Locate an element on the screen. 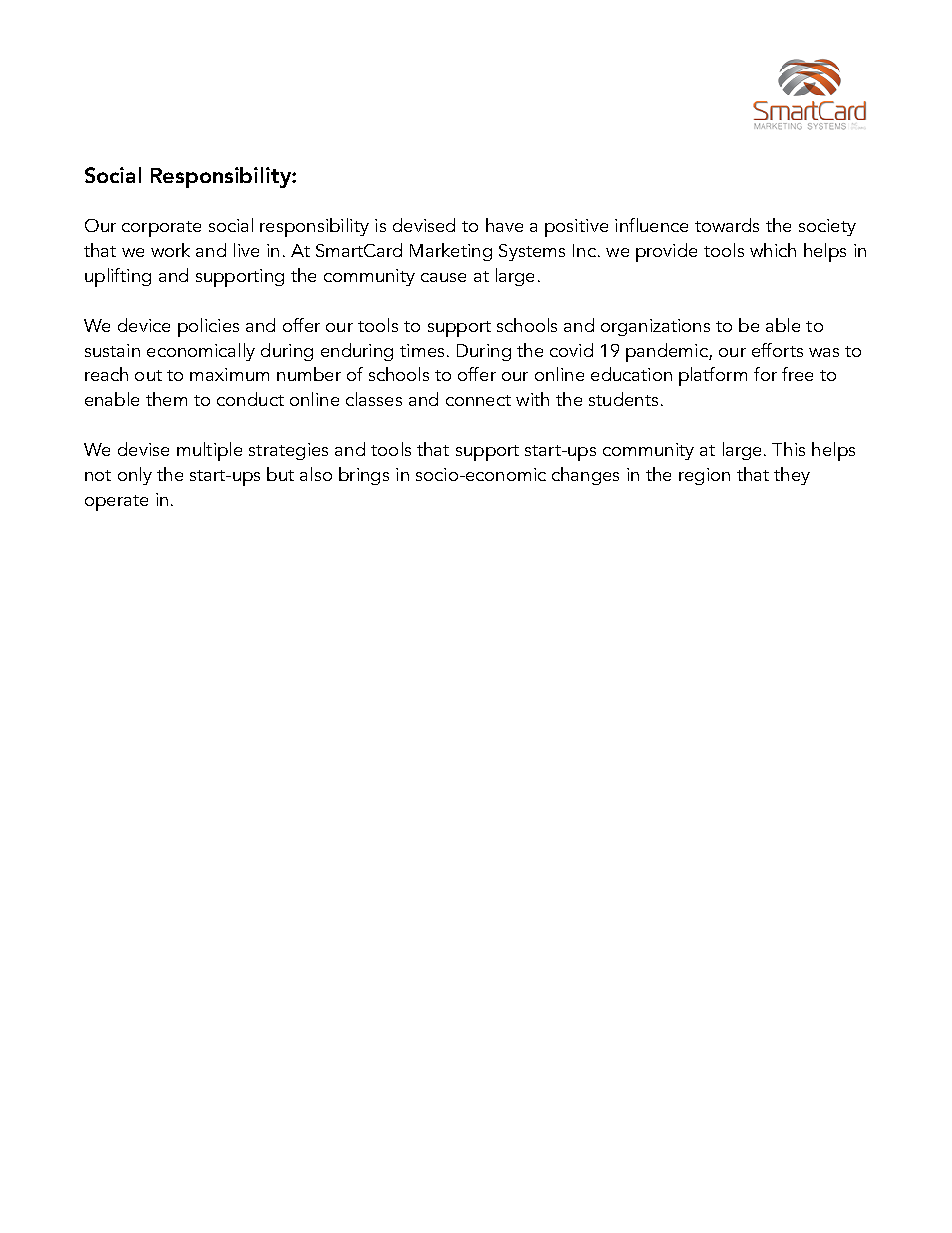 The height and width of the screenshot is (1233, 952). multiple is located at coordinates (209, 451).
